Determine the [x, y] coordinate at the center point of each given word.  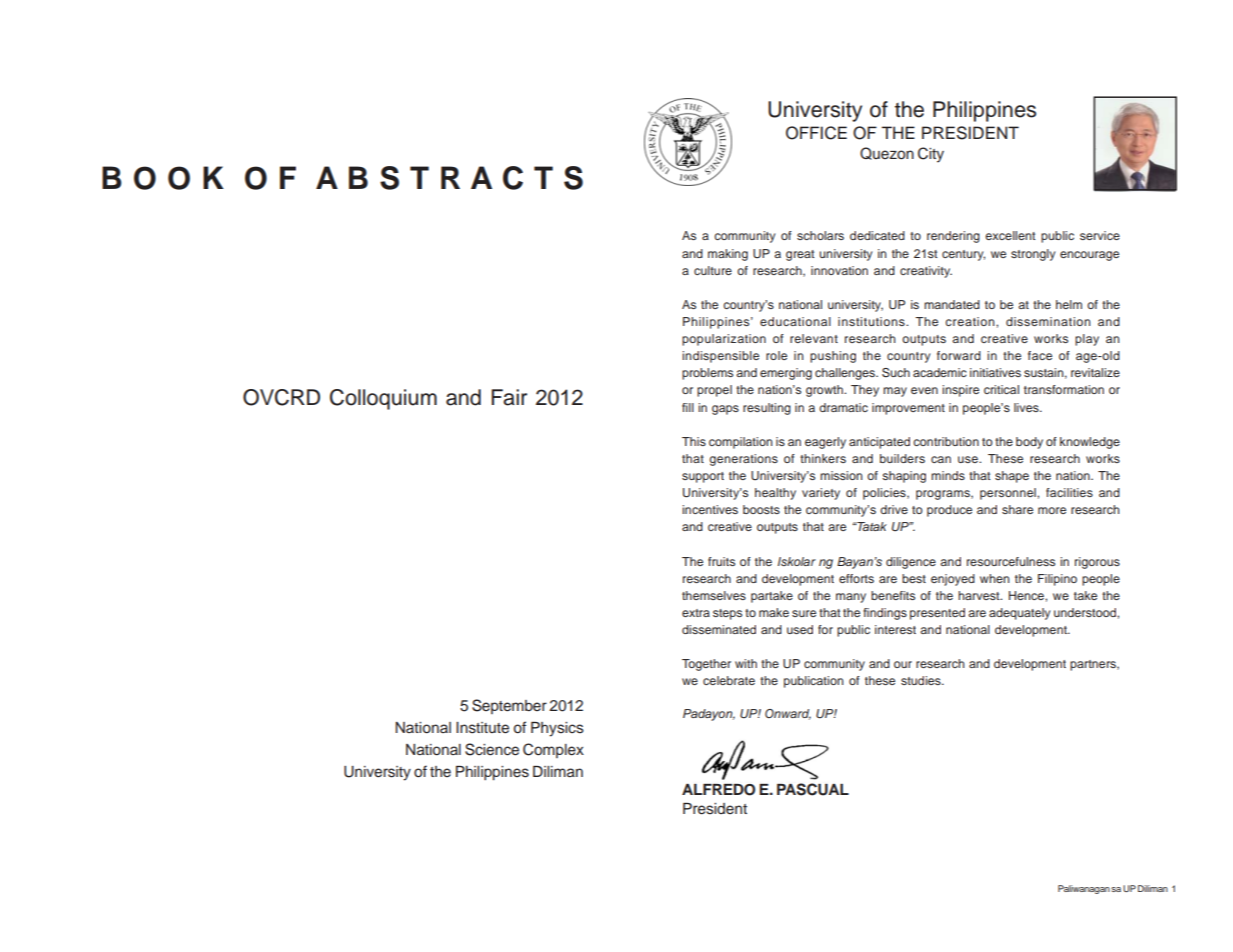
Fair [509, 397]
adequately [1019, 614]
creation [971, 321]
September [509, 706]
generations [743, 460]
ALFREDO [718, 790]
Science [492, 749]
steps [727, 614]
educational [795, 321]
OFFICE [816, 133]
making [728, 255]
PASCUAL [813, 789]
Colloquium [383, 399]
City [931, 155]
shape [1012, 477]
